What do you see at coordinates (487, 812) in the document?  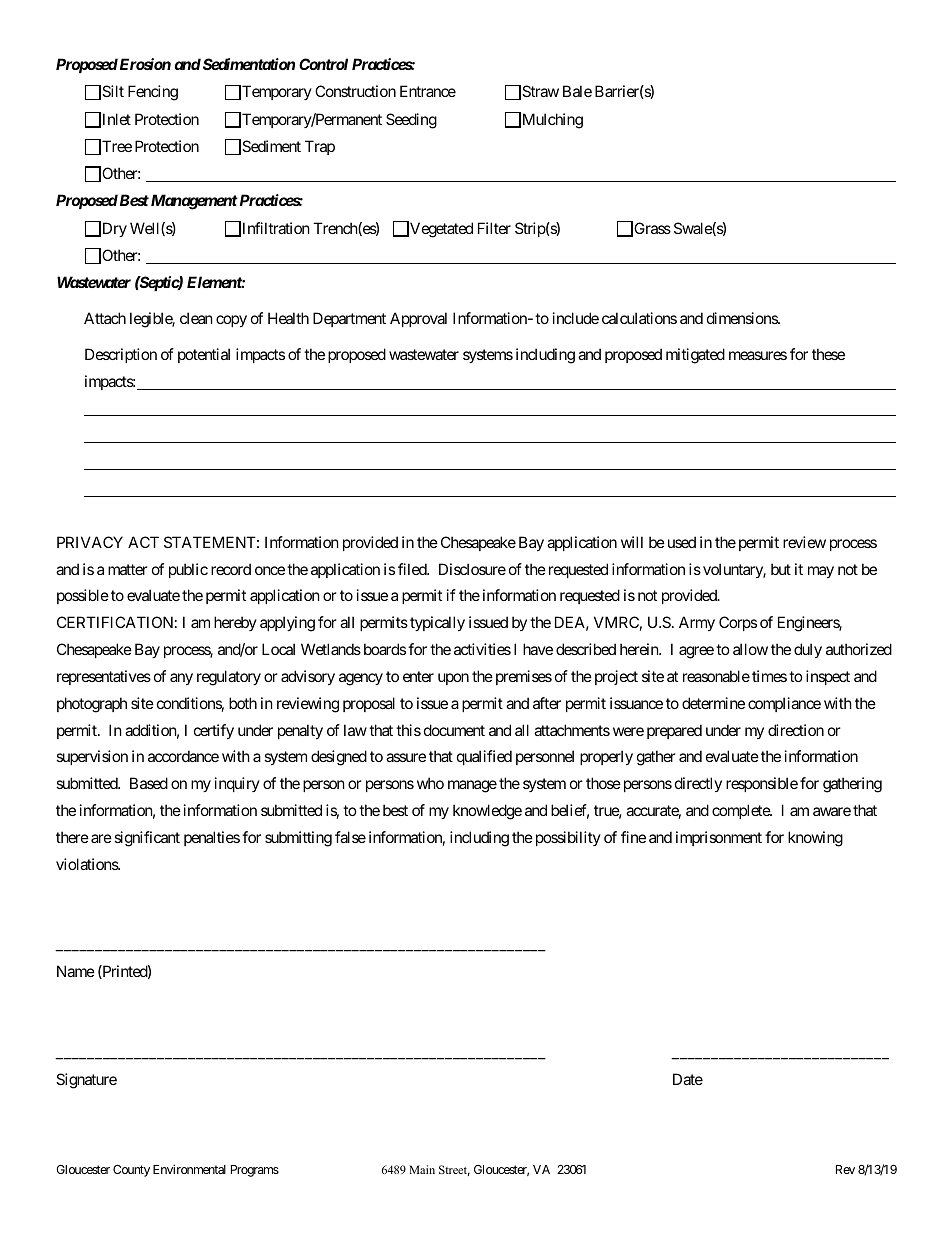 I see `knowledge` at bounding box center [487, 812].
